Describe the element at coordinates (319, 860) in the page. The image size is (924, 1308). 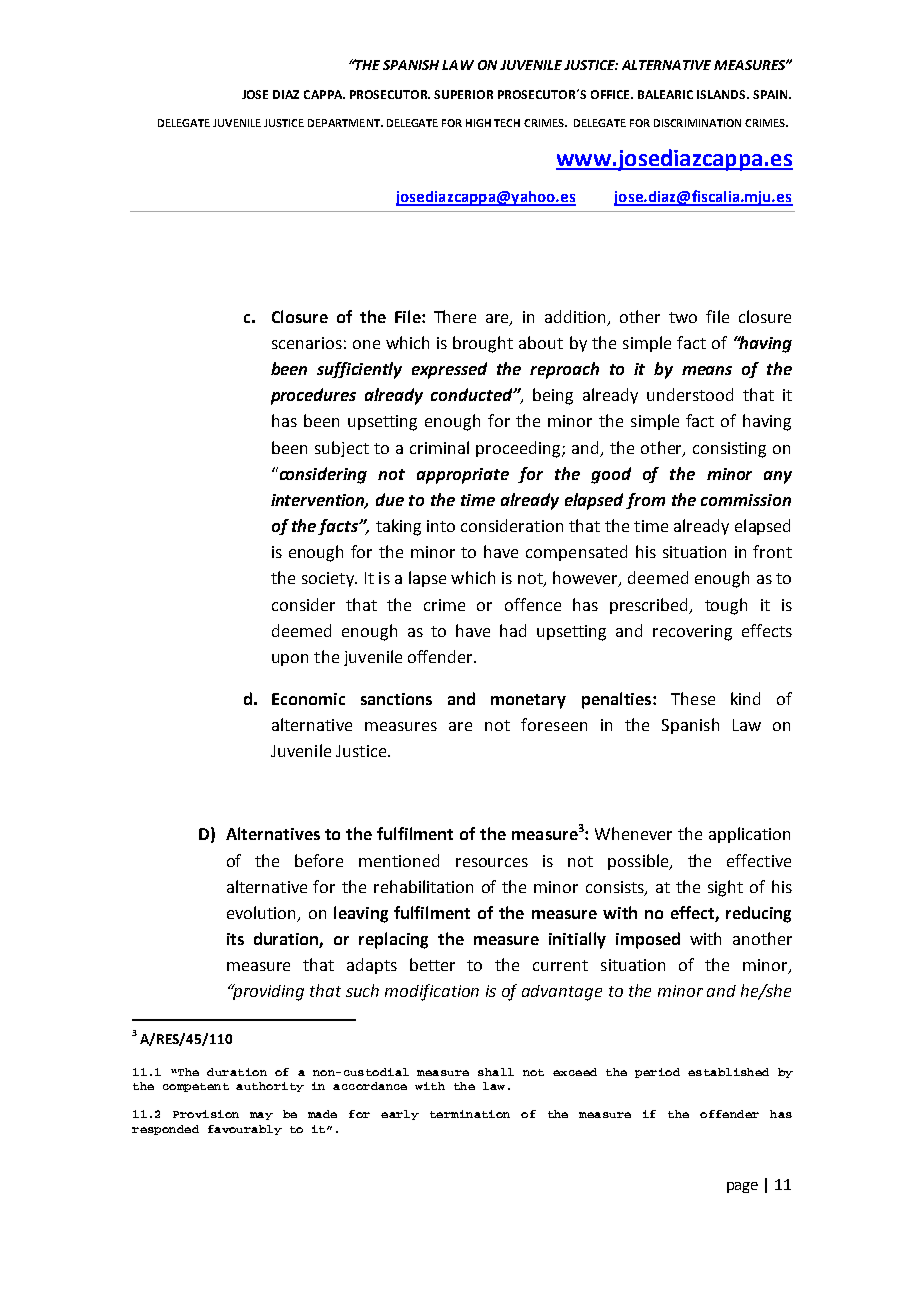
I see `before` at that location.
